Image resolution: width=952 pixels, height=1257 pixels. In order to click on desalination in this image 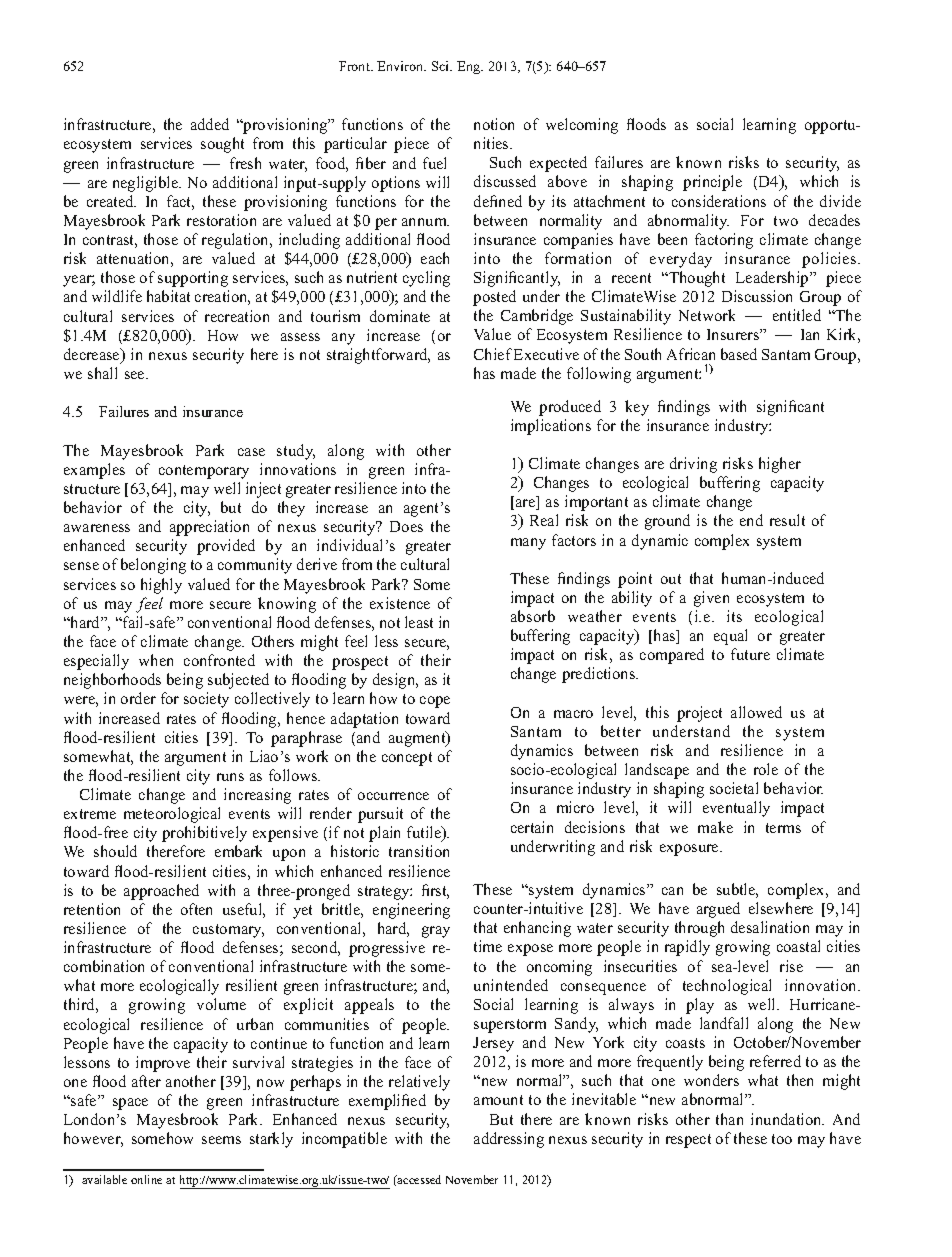, I will do `click(770, 927)`.
